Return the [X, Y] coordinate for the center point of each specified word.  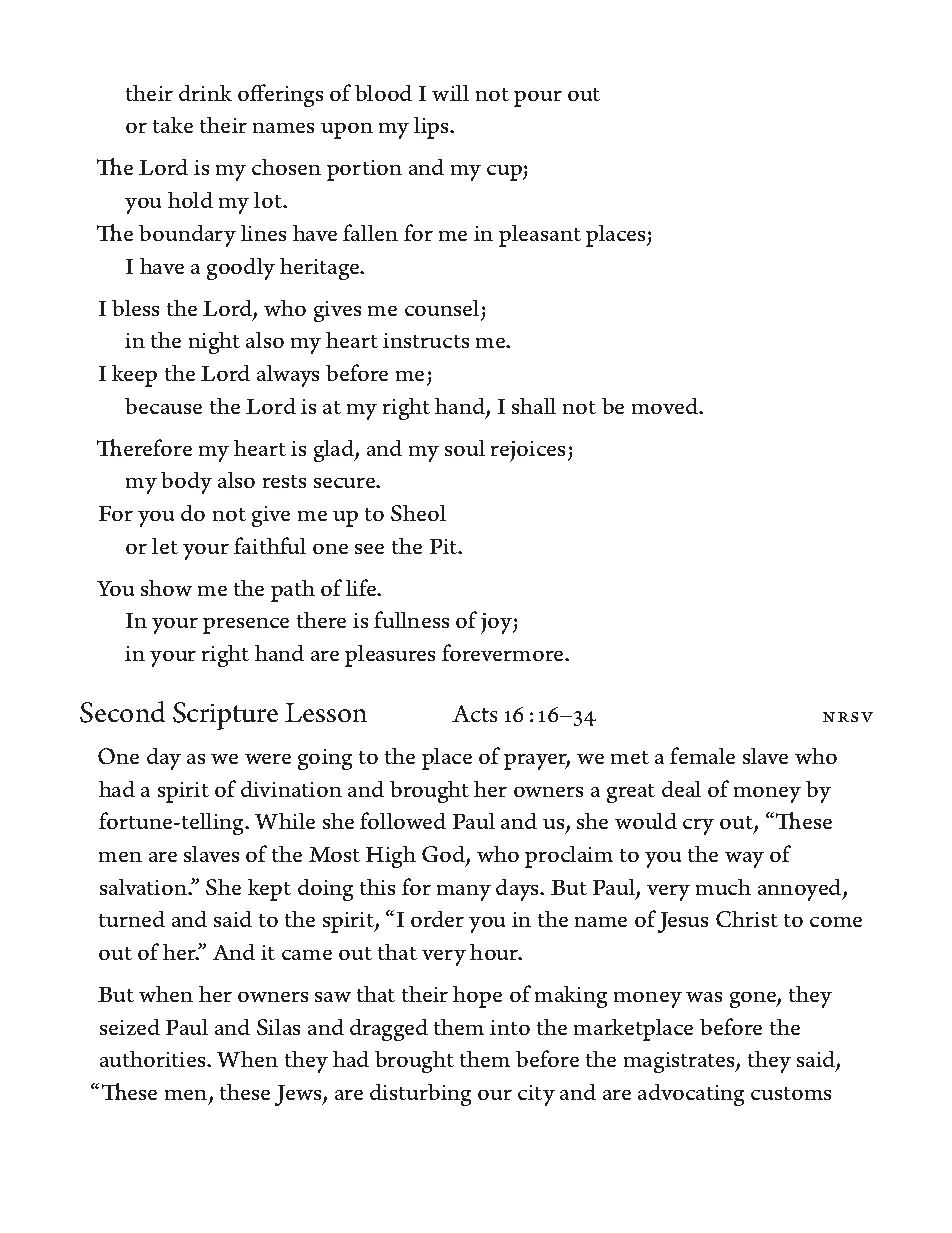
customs [791, 1093]
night [214, 343]
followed [403, 820]
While [285, 821]
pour [538, 99]
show [166, 588]
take [173, 125]
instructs [426, 340]
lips [432, 128]
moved [666, 406]
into [510, 1027]
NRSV [848, 717]
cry [698, 827]
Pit [445, 546]
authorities [154, 1059]
